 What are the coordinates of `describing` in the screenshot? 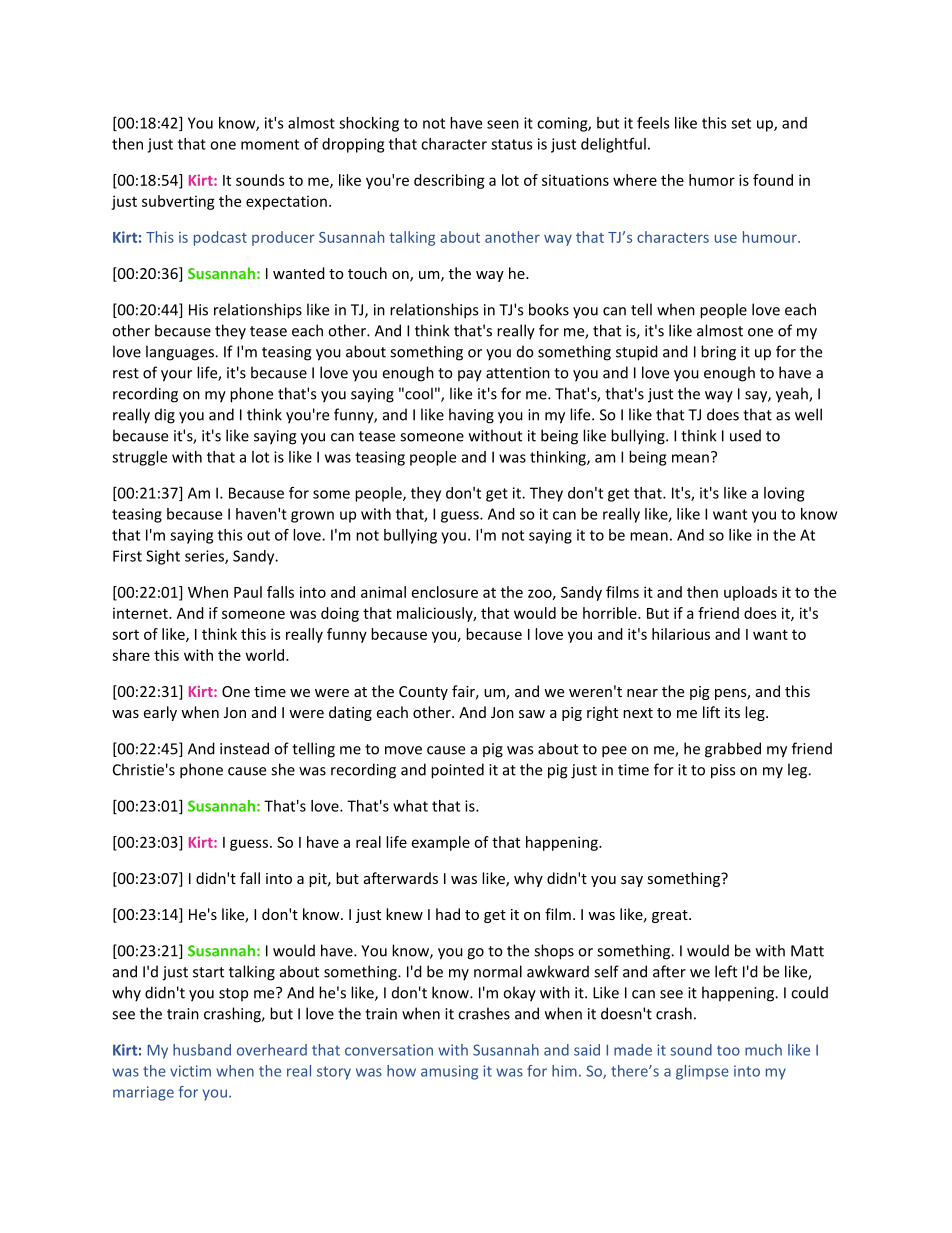 It's located at (449, 181).
